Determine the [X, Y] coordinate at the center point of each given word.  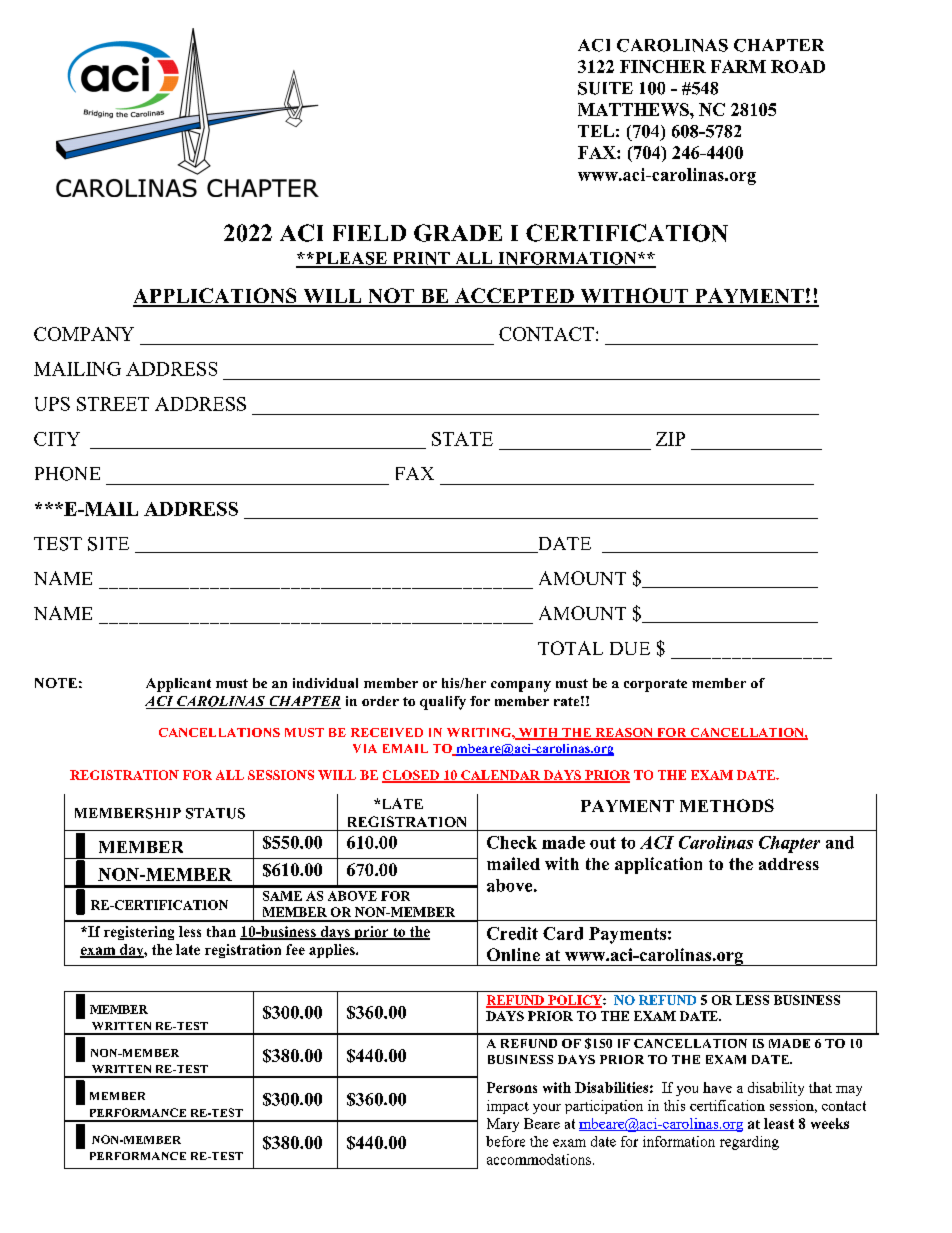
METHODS [727, 805]
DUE [630, 648]
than [221, 931]
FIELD [369, 233]
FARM [738, 66]
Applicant [178, 685]
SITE [108, 544]
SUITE [605, 88]
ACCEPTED [514, 297]
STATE [462, 439]
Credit [512, 933]
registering [139, 933]
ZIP [670, 439]
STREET [113, 404]
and [840, 842]
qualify [443, 703]
